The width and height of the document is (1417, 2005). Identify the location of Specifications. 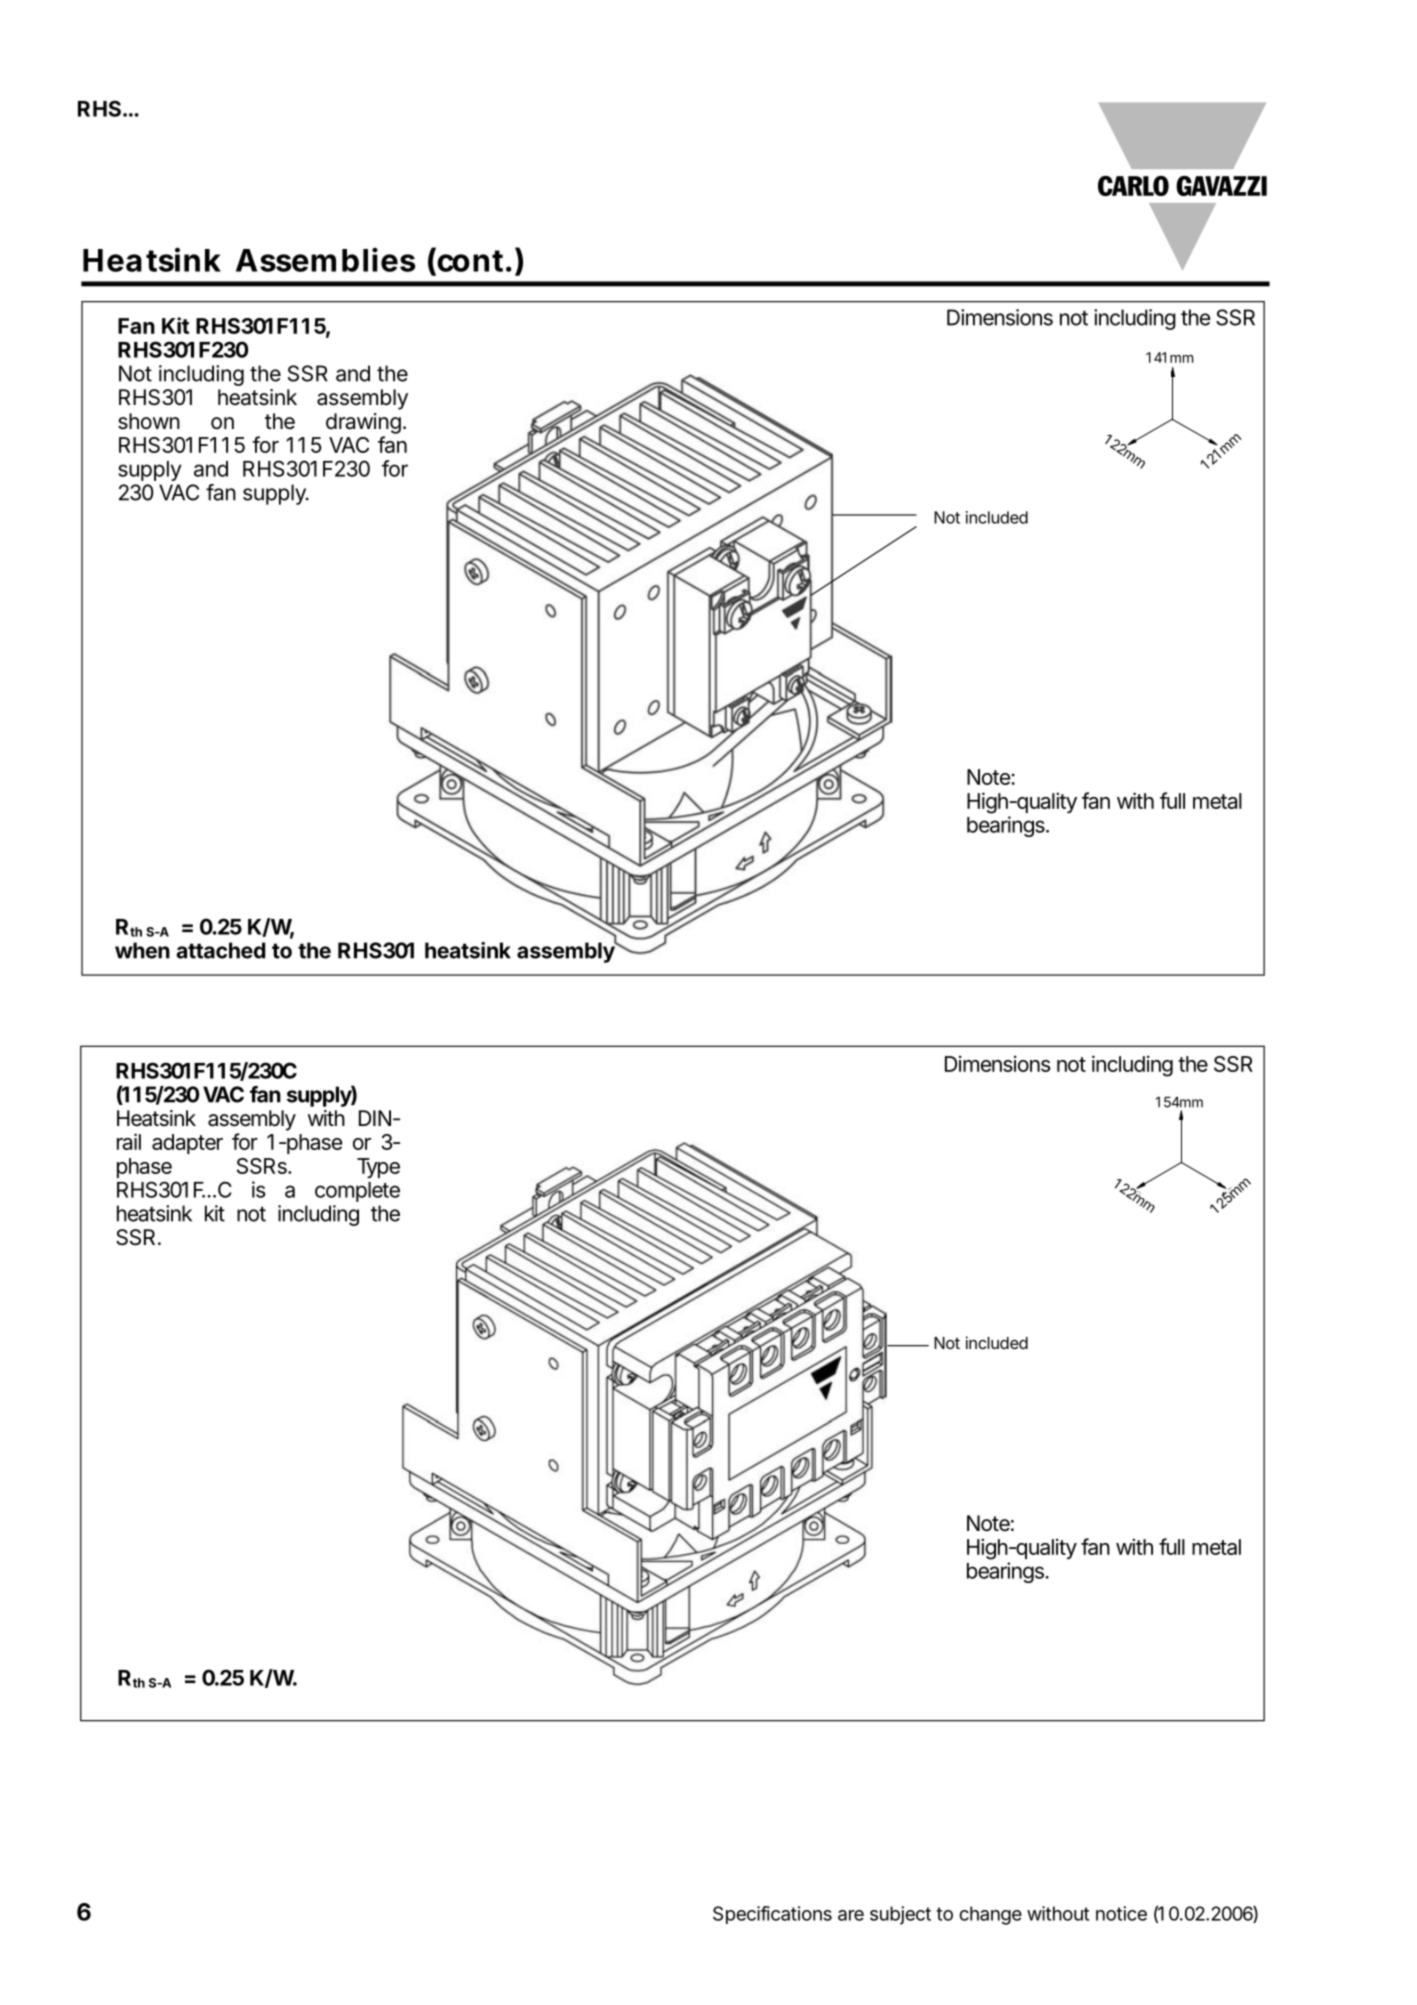
(772, 1915).
